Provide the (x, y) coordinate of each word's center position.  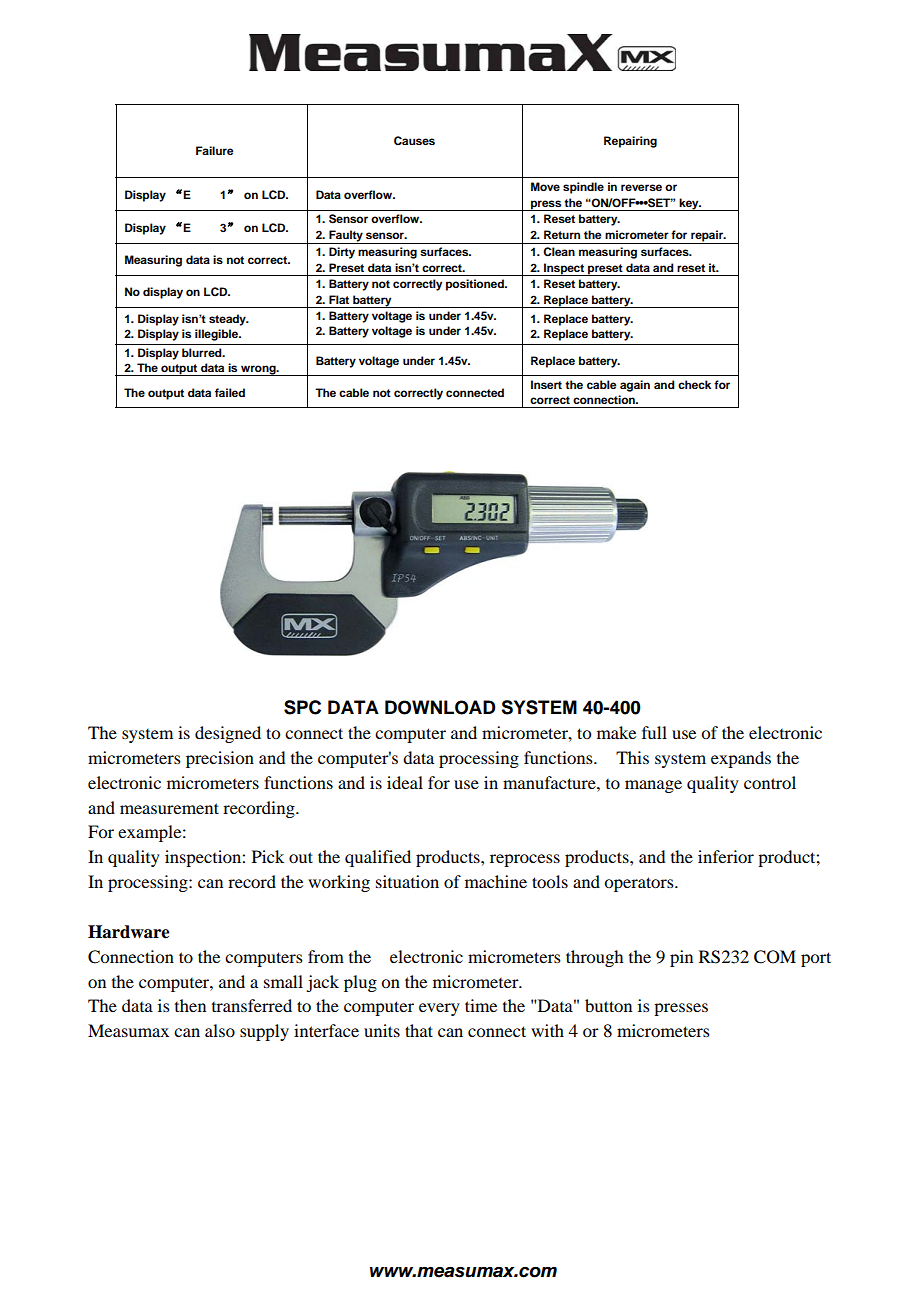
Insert (546, 384)
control (770, 782)
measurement (169, 808)
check (694, 384)
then (190, 1005)
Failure (214, 150)
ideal (405, 782)
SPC (302, 707)
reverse (641, 187)
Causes (414, 141)
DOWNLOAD (440, 707)
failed (230, 392)
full (654, 732)
